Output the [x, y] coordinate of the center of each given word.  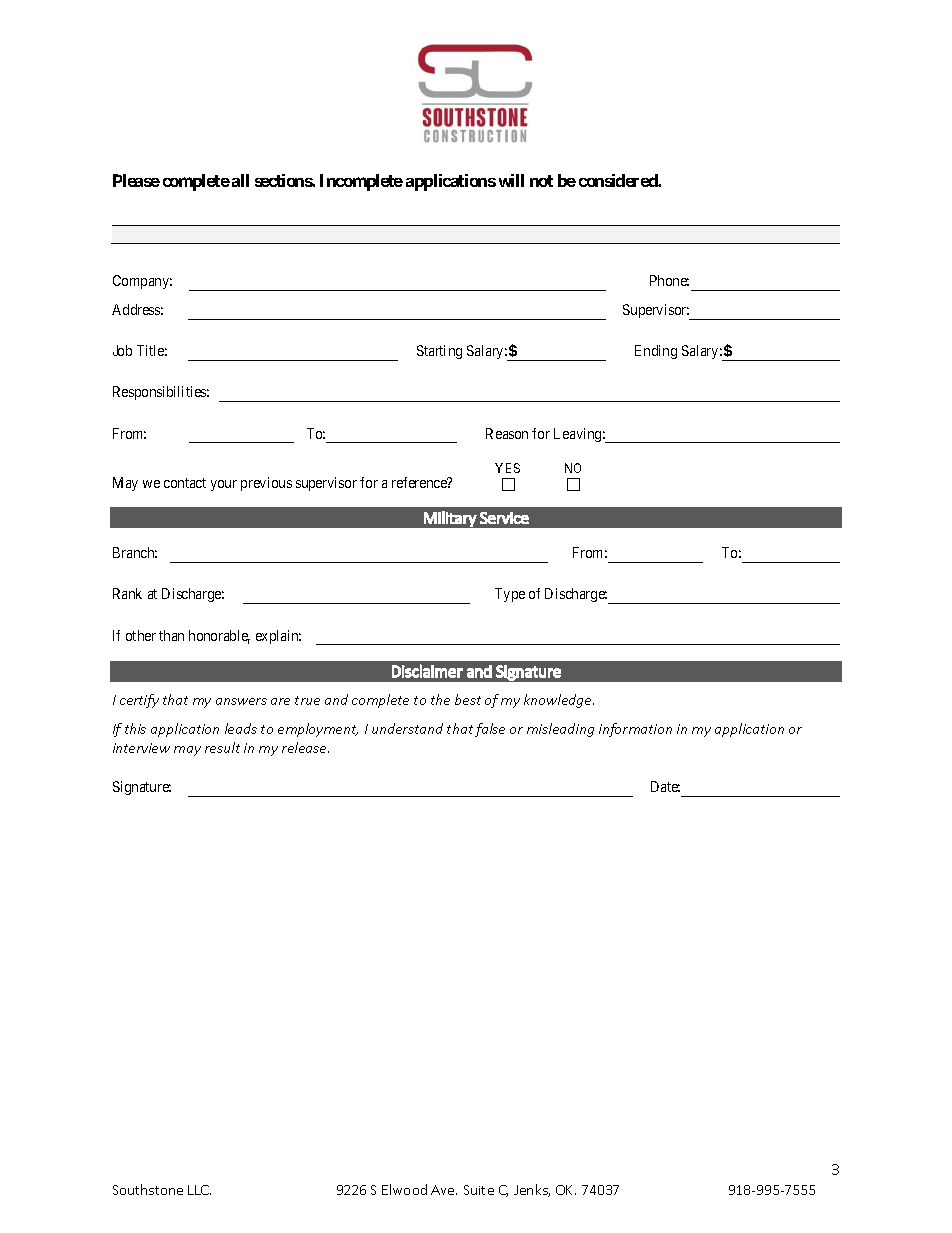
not [541, 181]
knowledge [559, 701]
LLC [199, 1190]
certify [139, 701]
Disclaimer [427, 671]
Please [136, 180]
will [511, 180]
